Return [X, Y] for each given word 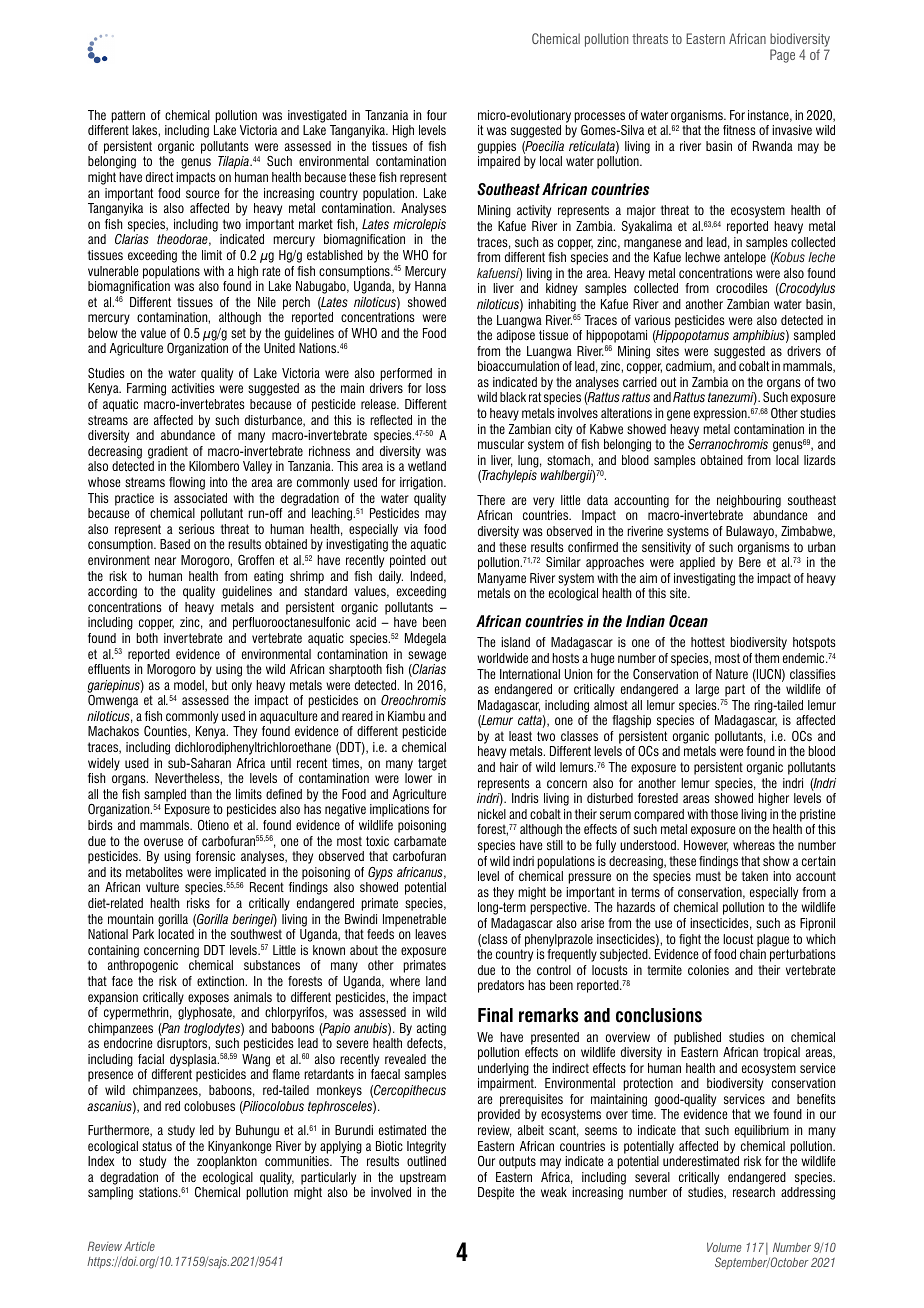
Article [139, 1246]
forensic [215, 856]
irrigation [422, 483]
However [706, 846]
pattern [128, 116]
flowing [187, 483]
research [754, 1192]
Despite [496, 1193]
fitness [739, 130]
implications [399, 810]
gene [678, 415]
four [437, 115]
